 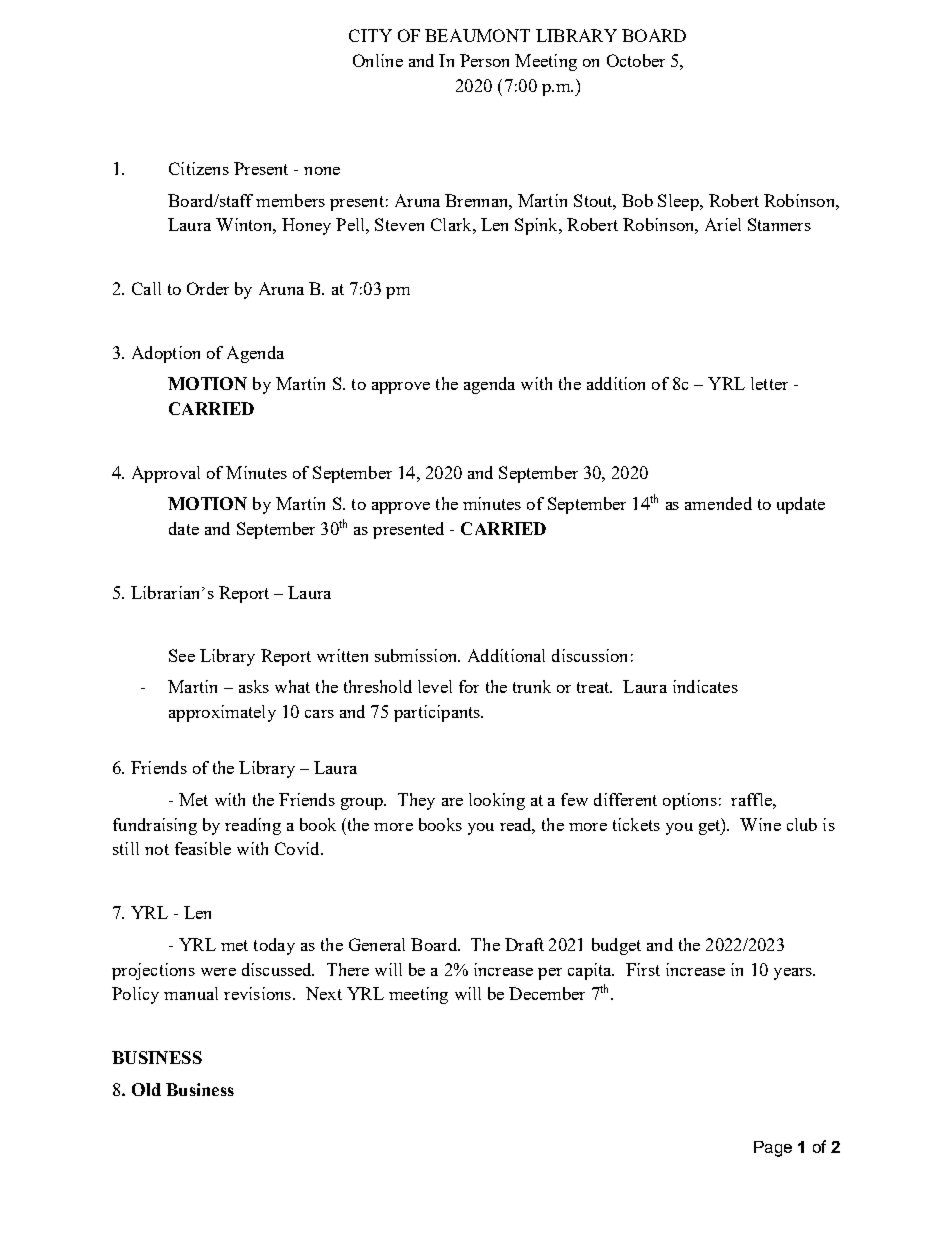 What do you see at coordinates (452, 802) in the page?
I see `are` at bounding box center [452, 802].
